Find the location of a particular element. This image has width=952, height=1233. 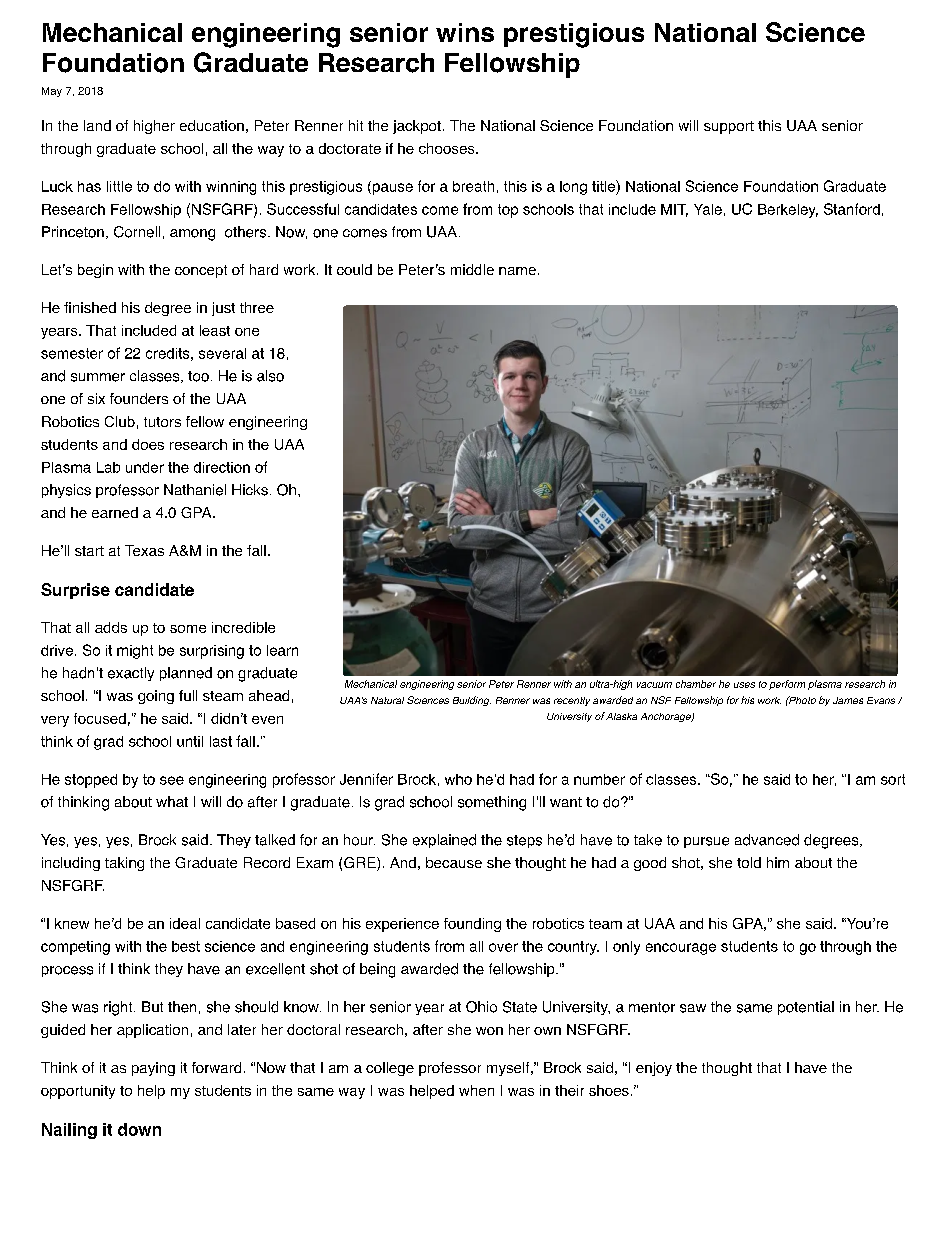

chooses is located at coordinates (448, 148).
